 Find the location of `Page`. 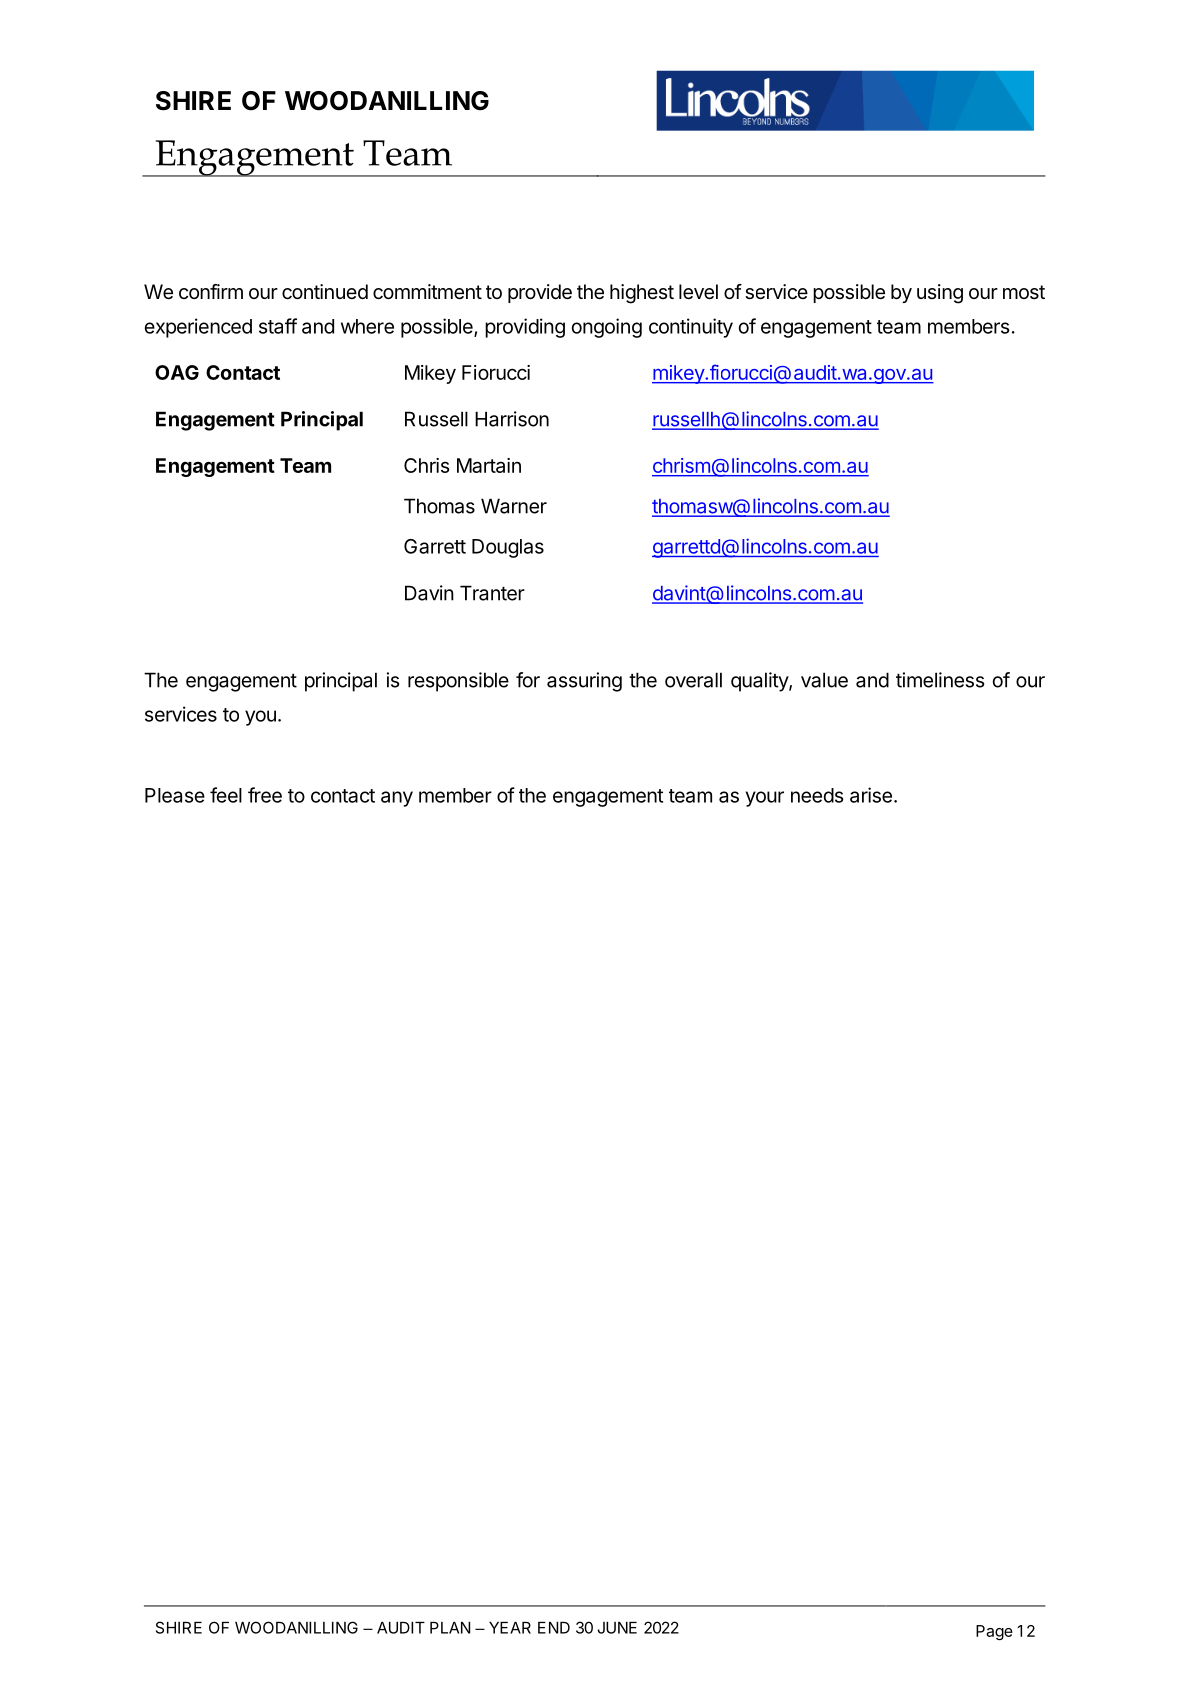

Page is located at coordinates (994, 1632).
